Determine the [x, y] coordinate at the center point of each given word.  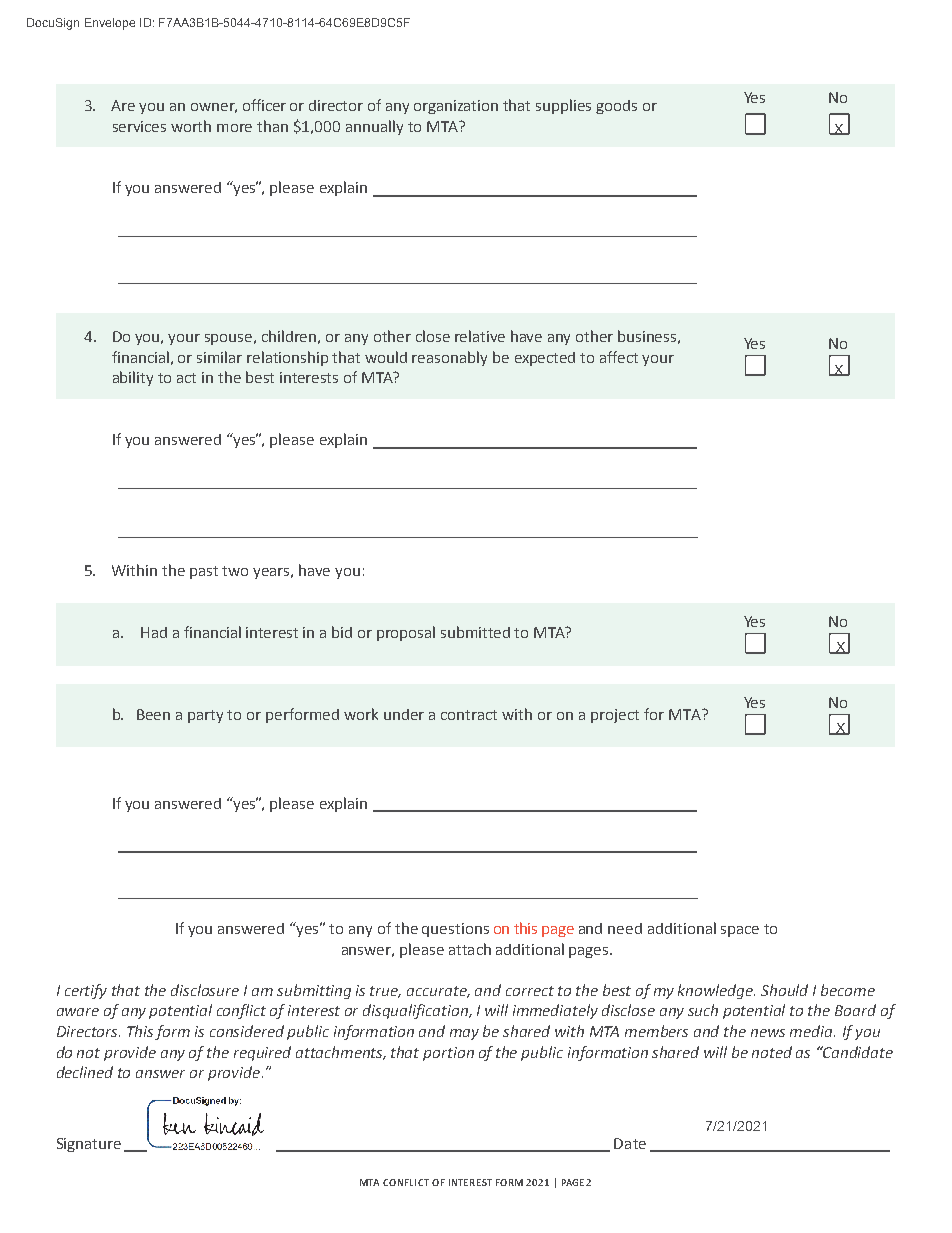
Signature [89, 1145]
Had [154, 632]
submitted [475, 632]
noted [772, 1052]
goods [616, 107]
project [615, 716]
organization [456, 107]
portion [448, 1054]
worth [191, 126]
